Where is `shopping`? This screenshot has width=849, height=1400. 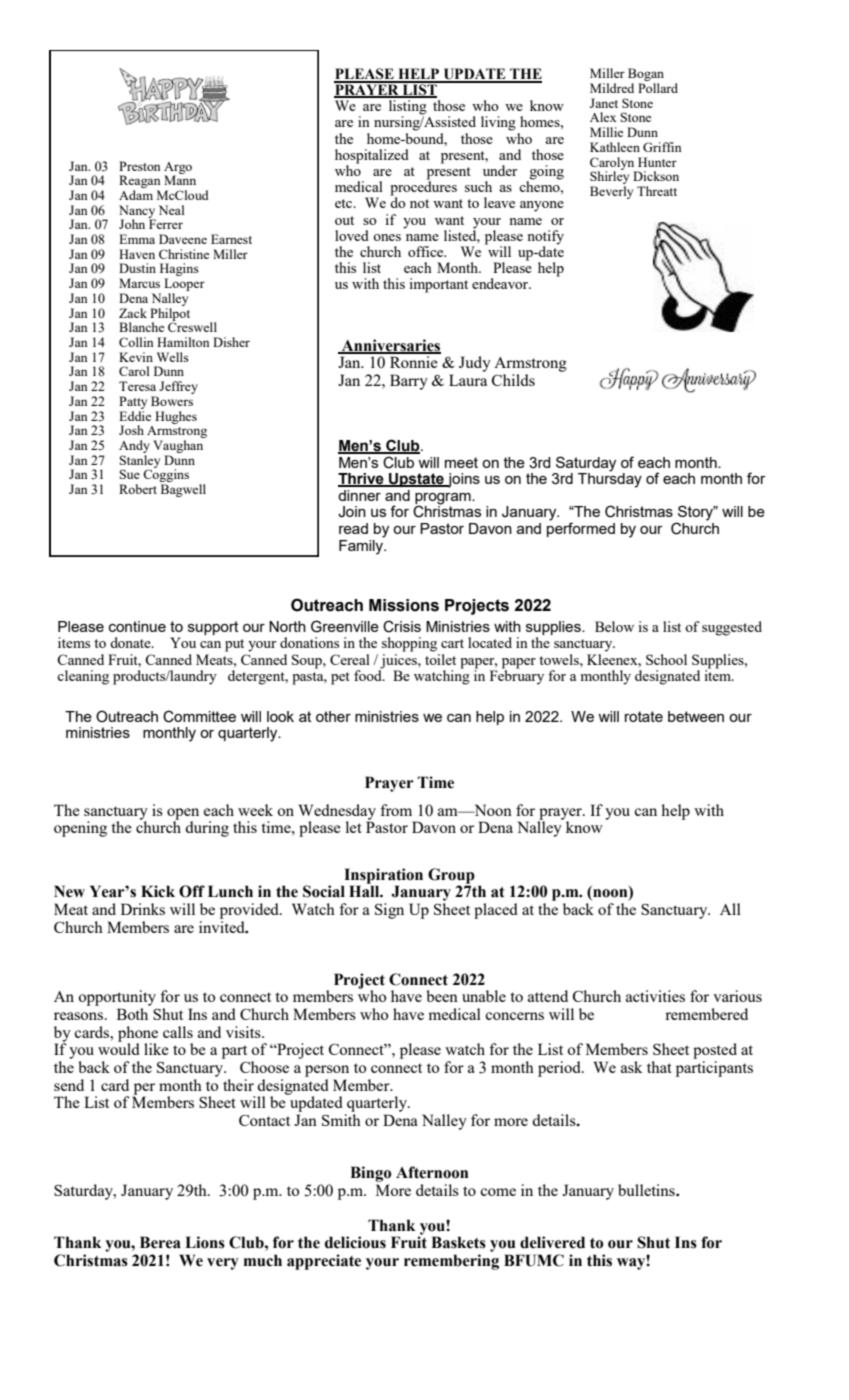
shopping is located at coordinates (409, 644).
